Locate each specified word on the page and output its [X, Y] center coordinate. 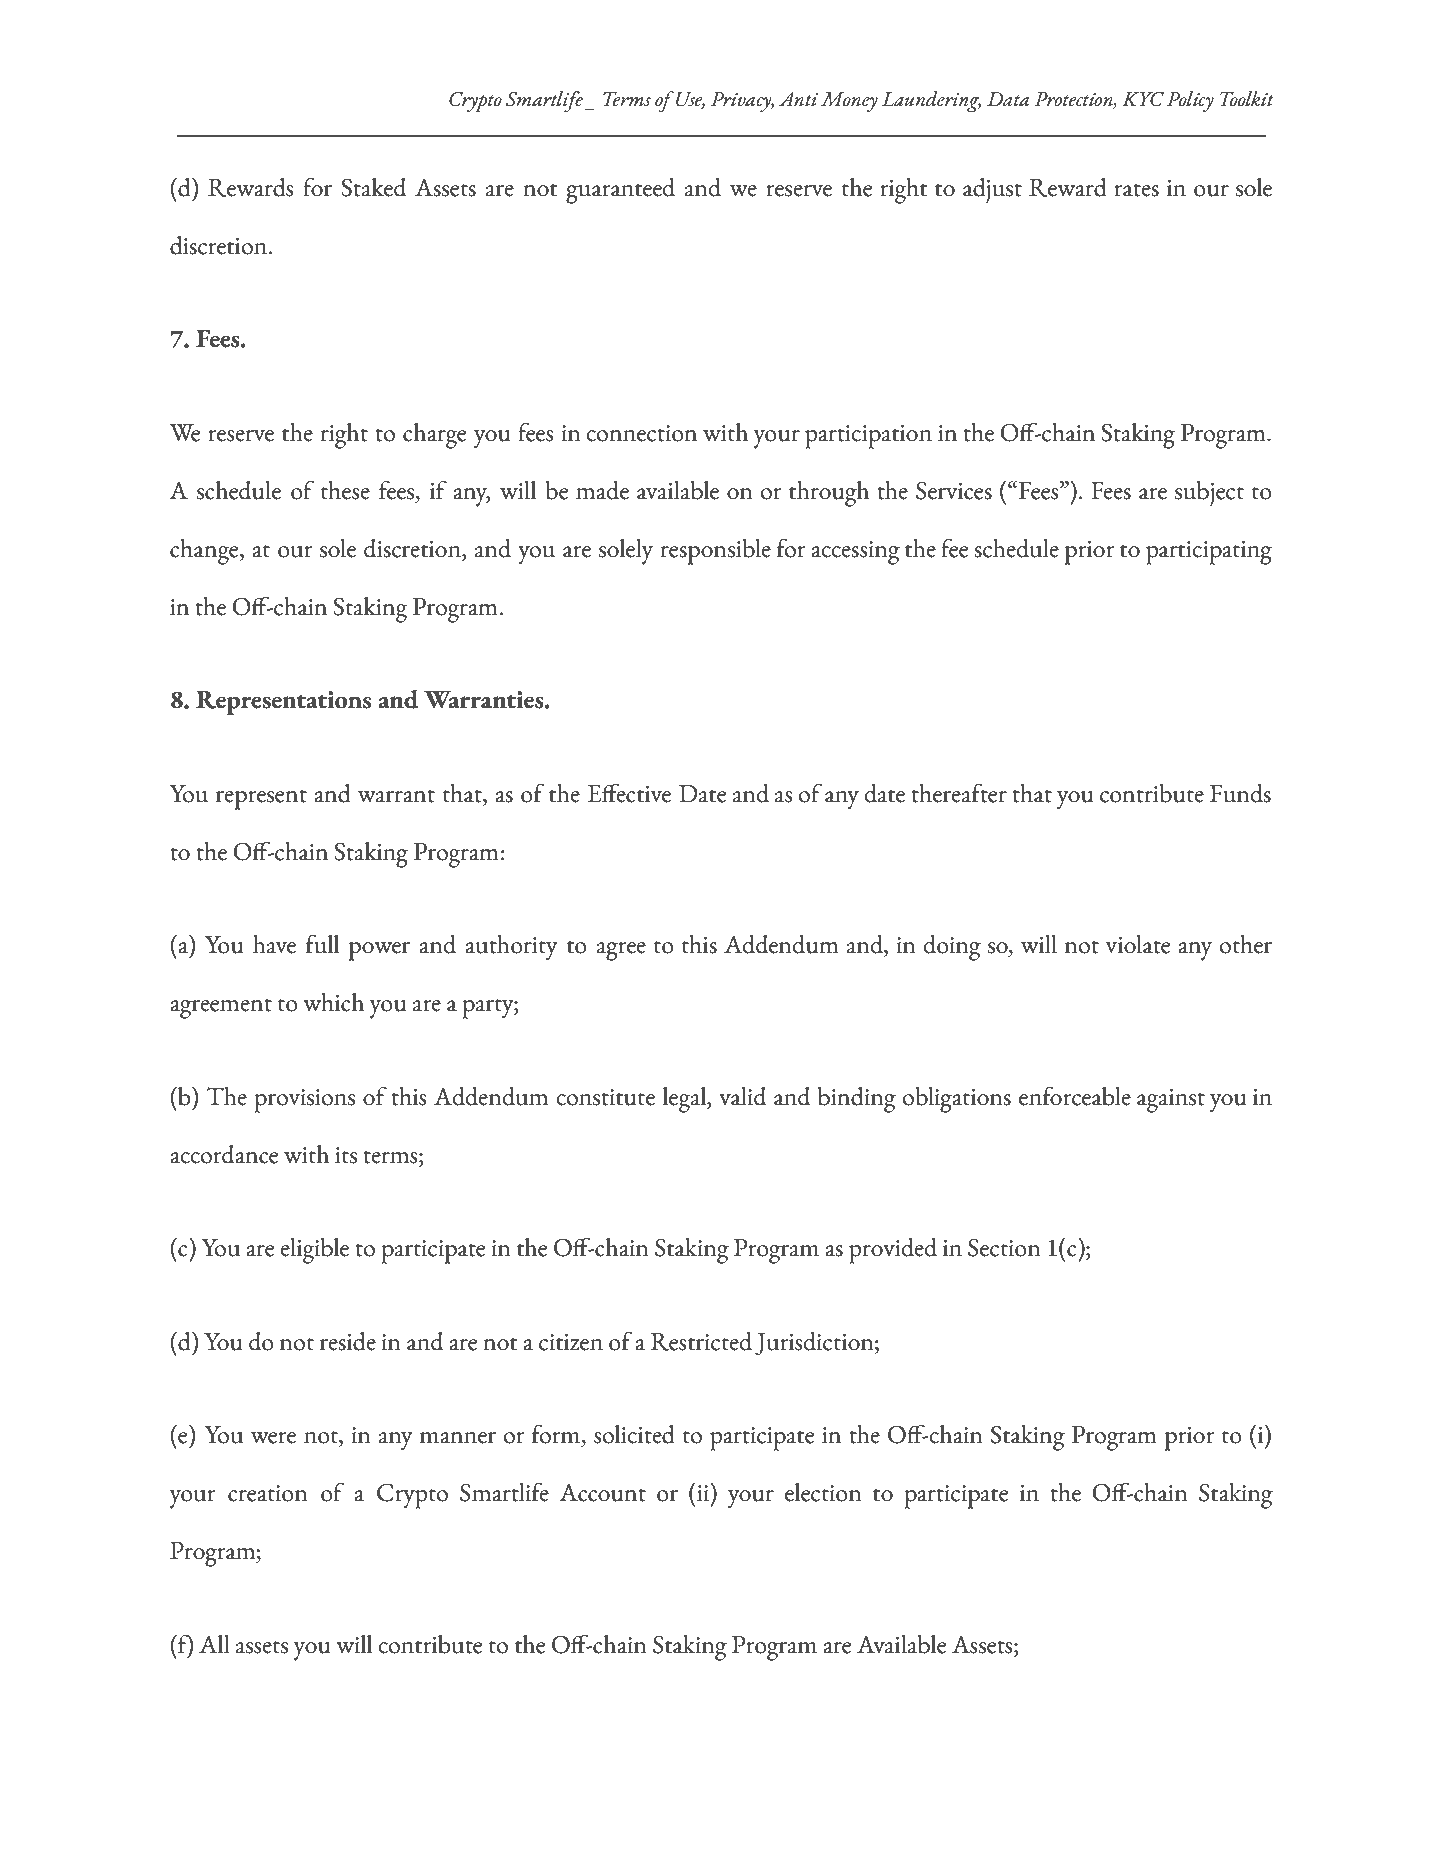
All [214, 1644]
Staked [373, 187]
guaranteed [620, 191]
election [823, 1492]
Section [1004, 1247]
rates [1136, 190]
